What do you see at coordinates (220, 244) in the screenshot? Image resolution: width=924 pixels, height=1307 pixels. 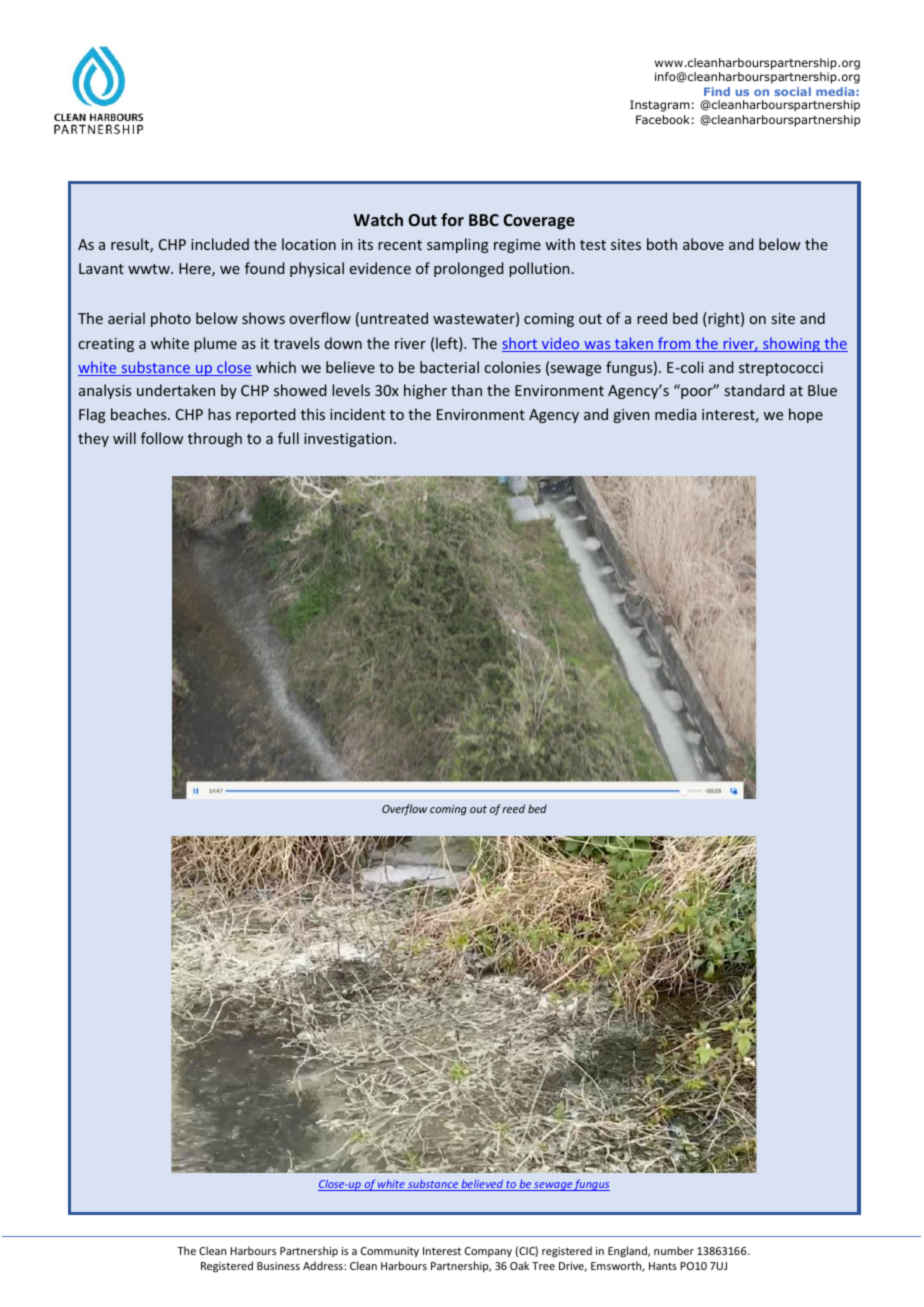 I see `included` at bounding box center [220, 244].
